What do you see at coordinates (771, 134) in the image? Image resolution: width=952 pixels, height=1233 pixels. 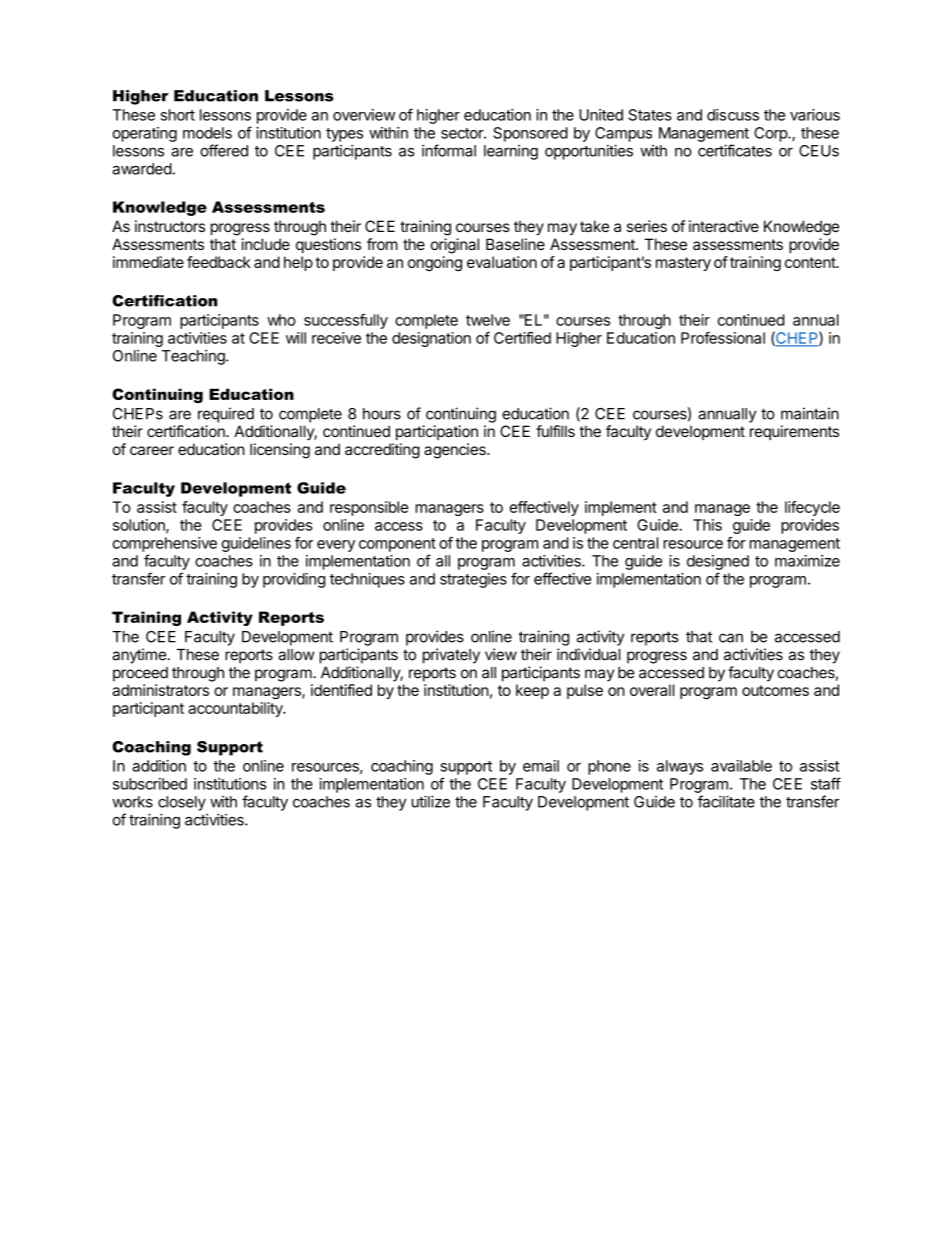 I see `Corp` at bounding box center [771, 134].
